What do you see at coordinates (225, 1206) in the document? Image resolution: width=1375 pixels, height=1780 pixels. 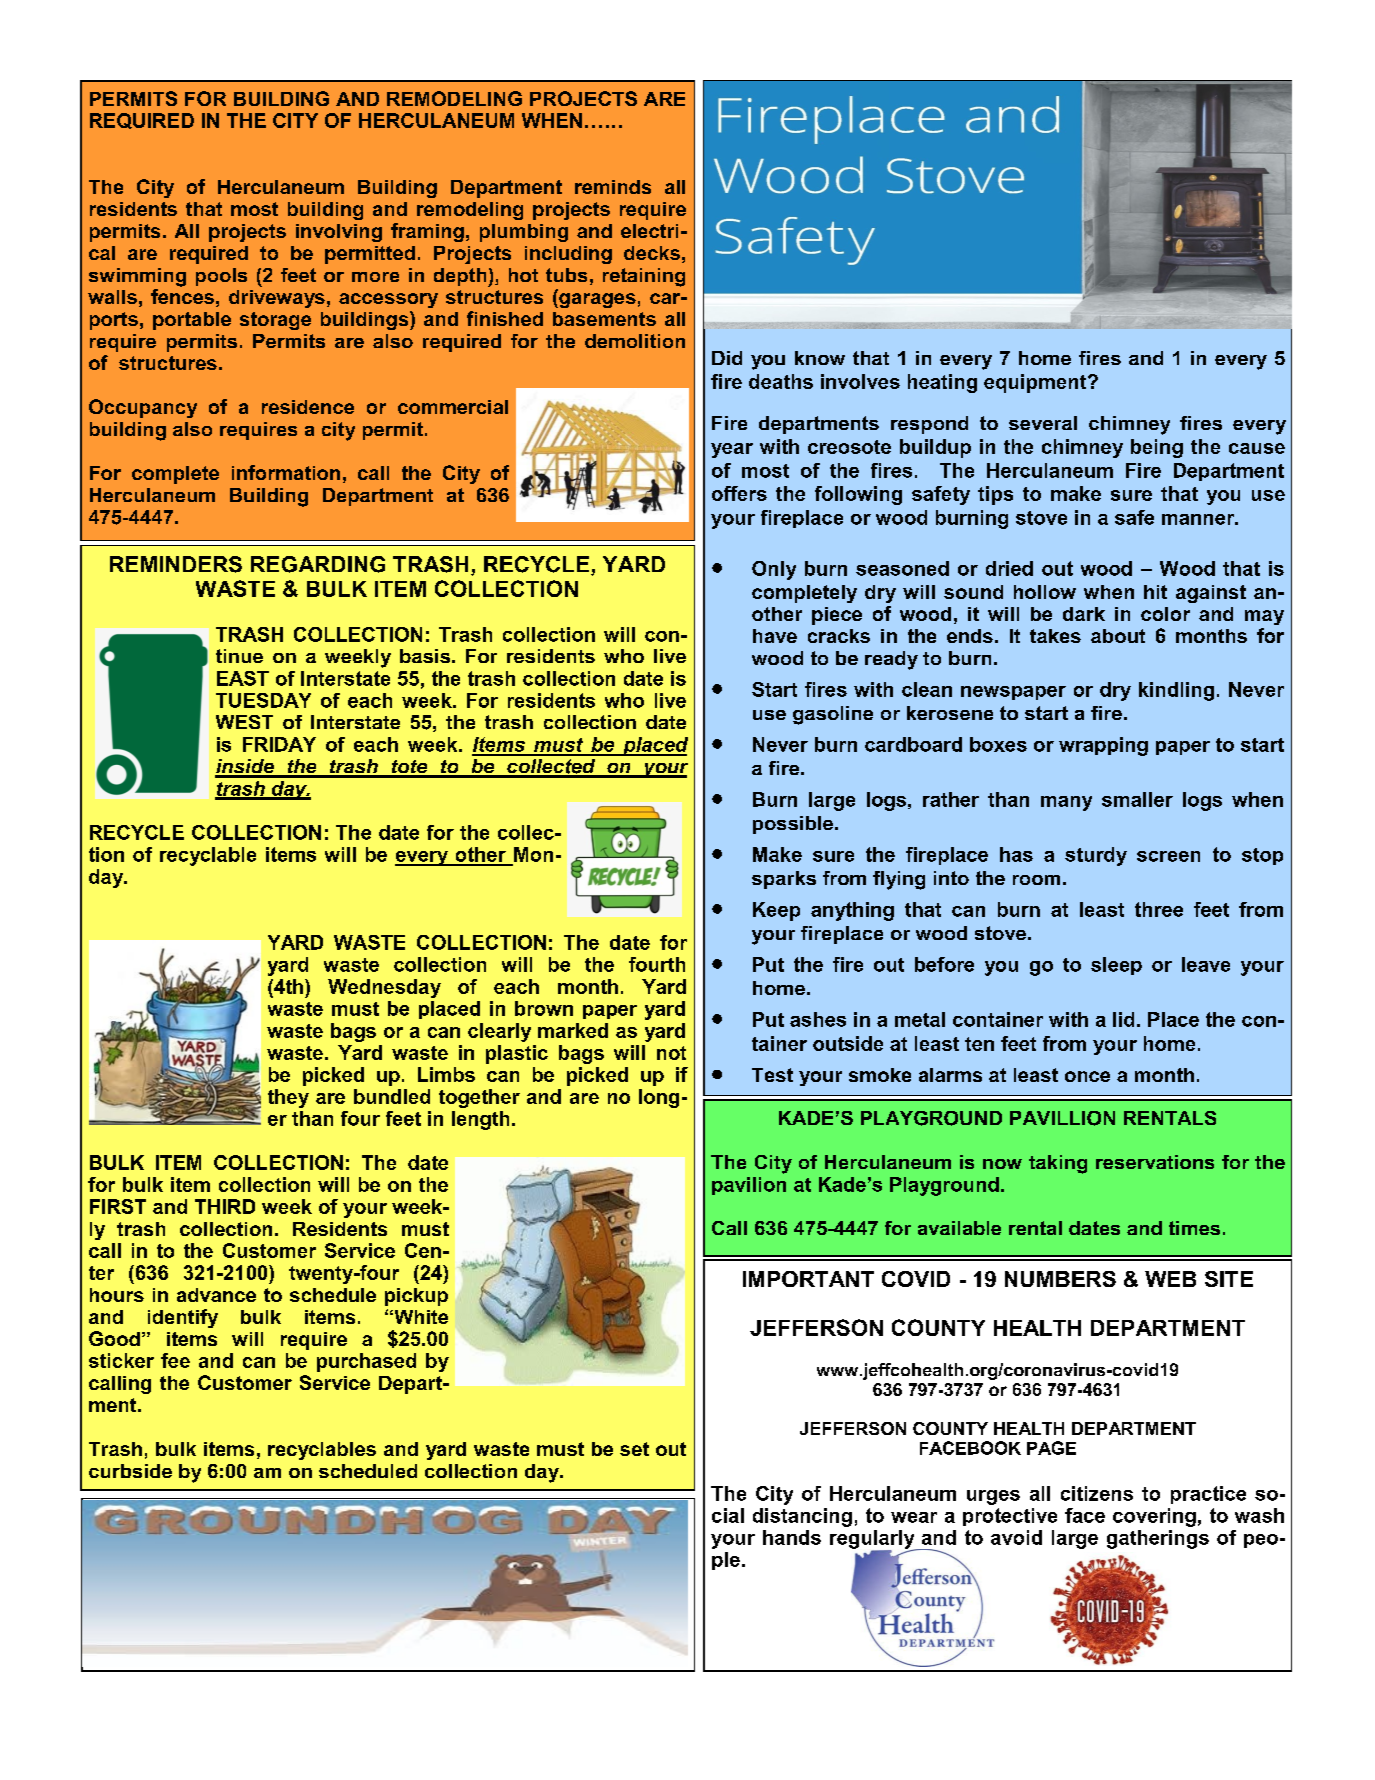 I see `THIRD` at bounding box center [225, 1206].
